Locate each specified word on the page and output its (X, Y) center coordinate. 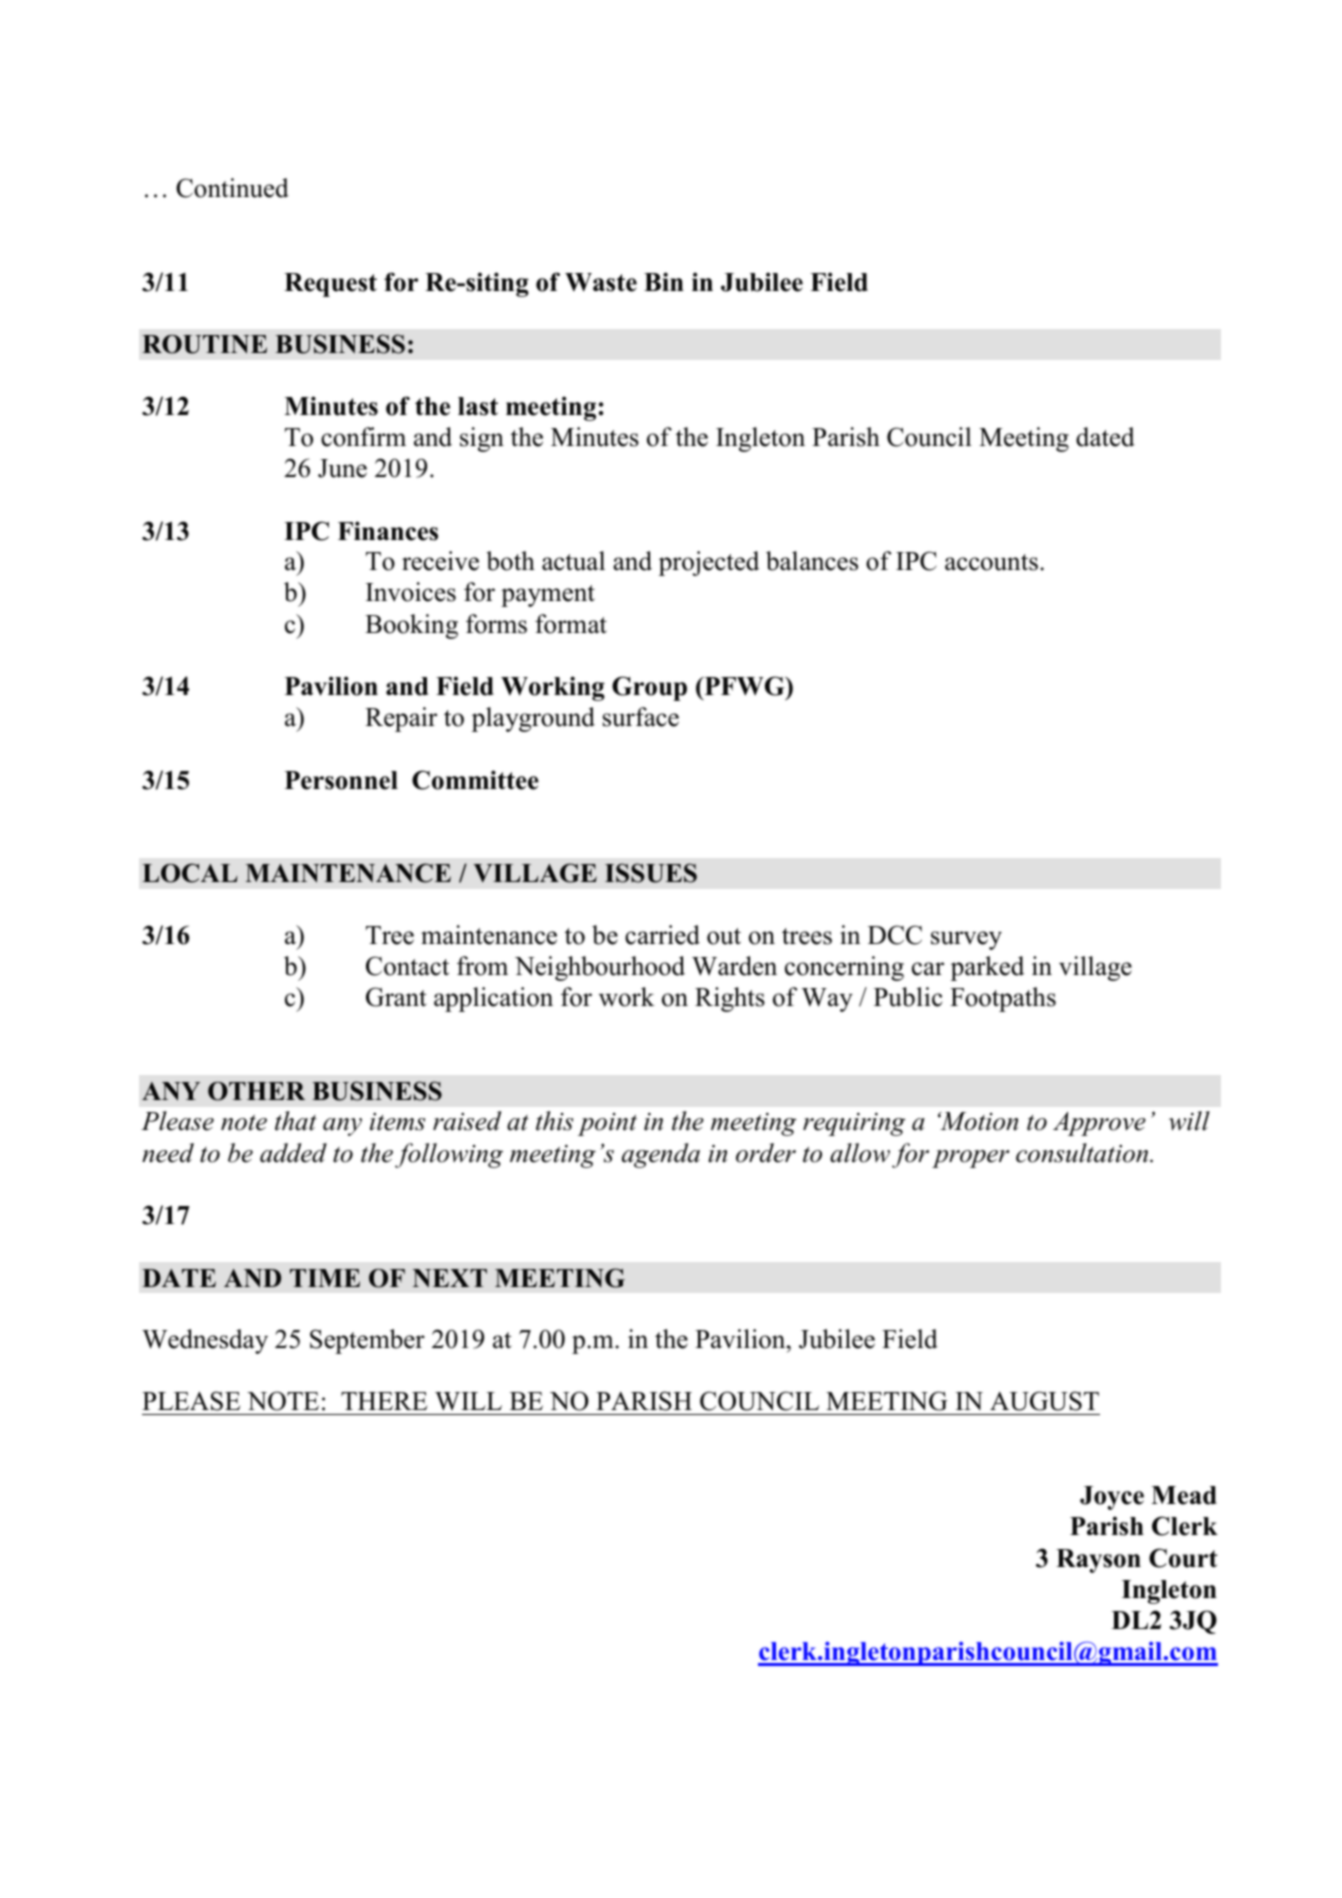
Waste (601, 282)
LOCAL (190, 873)
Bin (664, 281)
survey (966, 940)
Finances (388, 531)
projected (709, 563)
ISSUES (651, 873)
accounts (991, 562)
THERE (384, 1401)
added (293, 1153)
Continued (232, 188)
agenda (661, 1155)
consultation (1083, 1153)
